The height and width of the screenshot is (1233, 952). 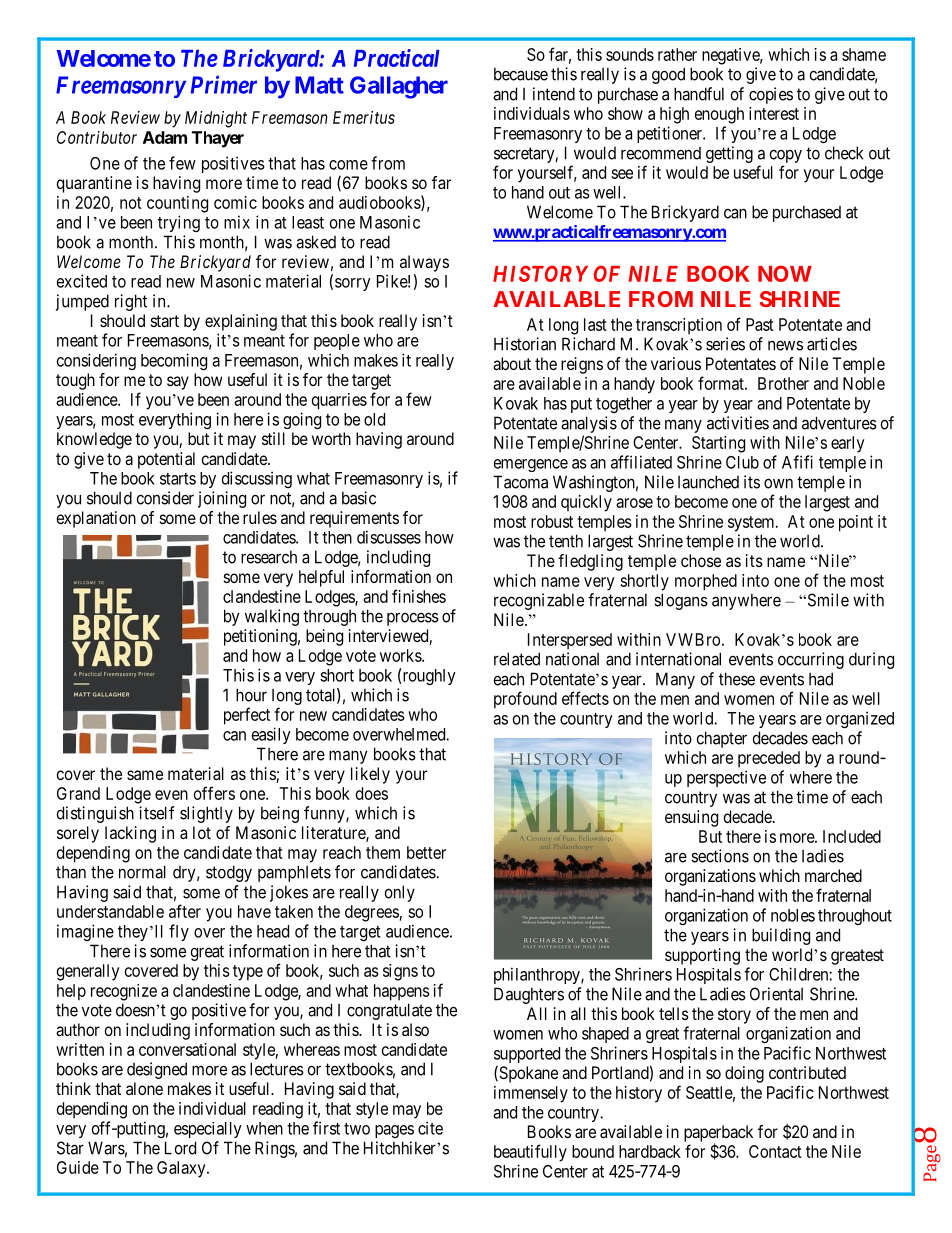 I want to click on copies, so click(x=771, y=95).
